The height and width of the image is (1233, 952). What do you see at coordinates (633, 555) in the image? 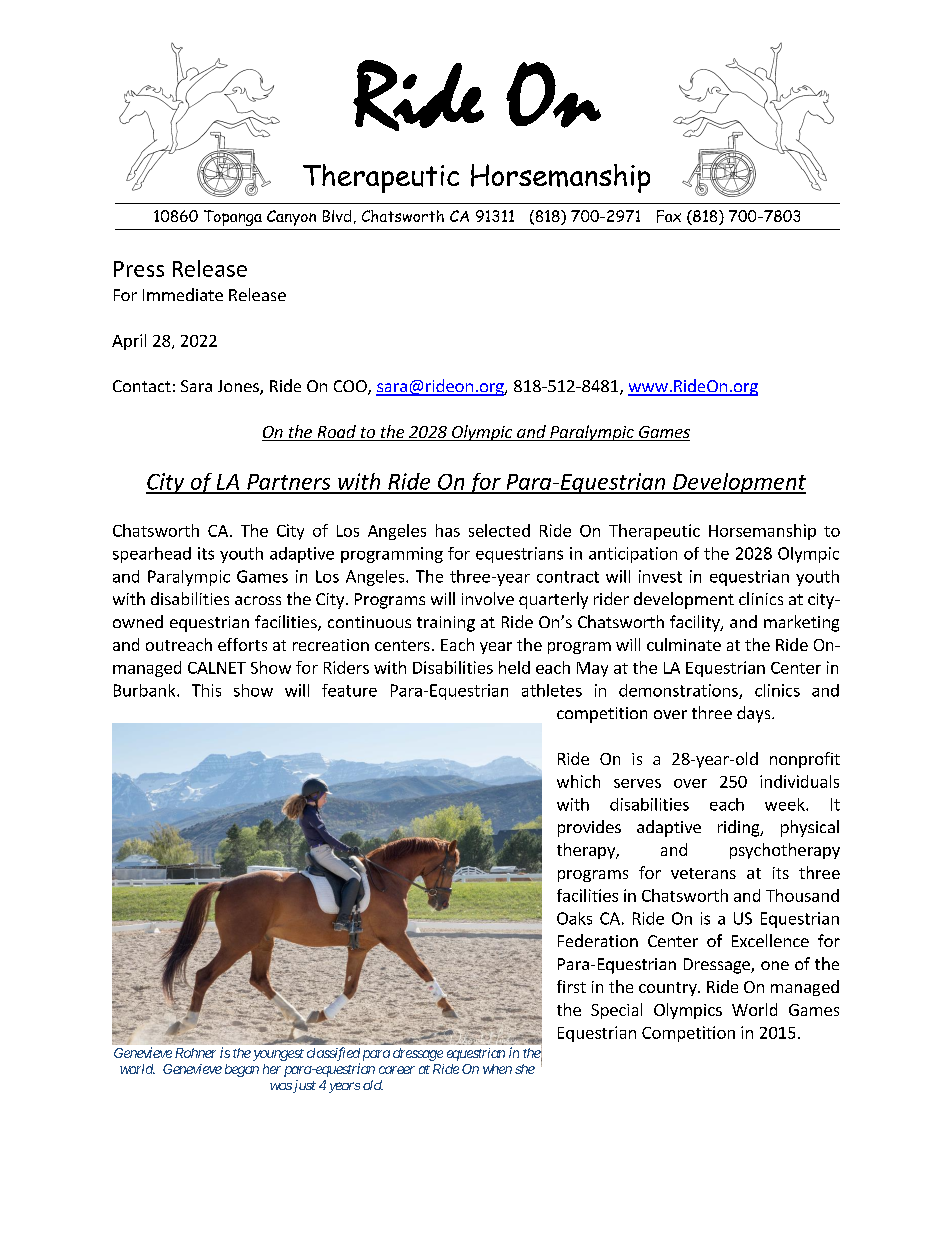
I see `anticipation` at bounding box center [633, 555].
